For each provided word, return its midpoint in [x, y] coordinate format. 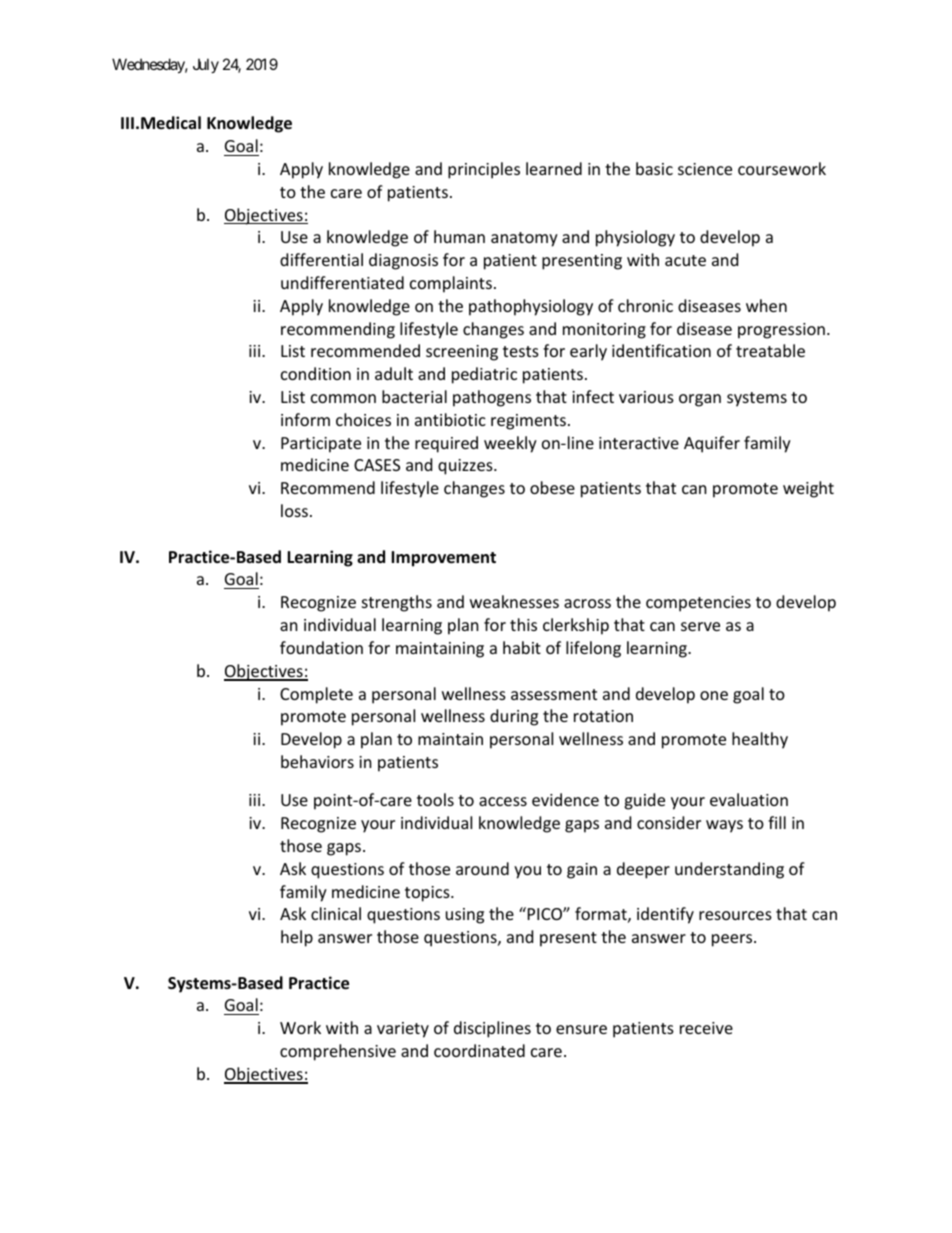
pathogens [492, 398]
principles [484, 170]
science [705, 169]
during [514, 717]
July [206, 65]
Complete [316, 695]
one [714, 695]
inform [305, 419]
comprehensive [338, 1052]
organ [700, 400]
